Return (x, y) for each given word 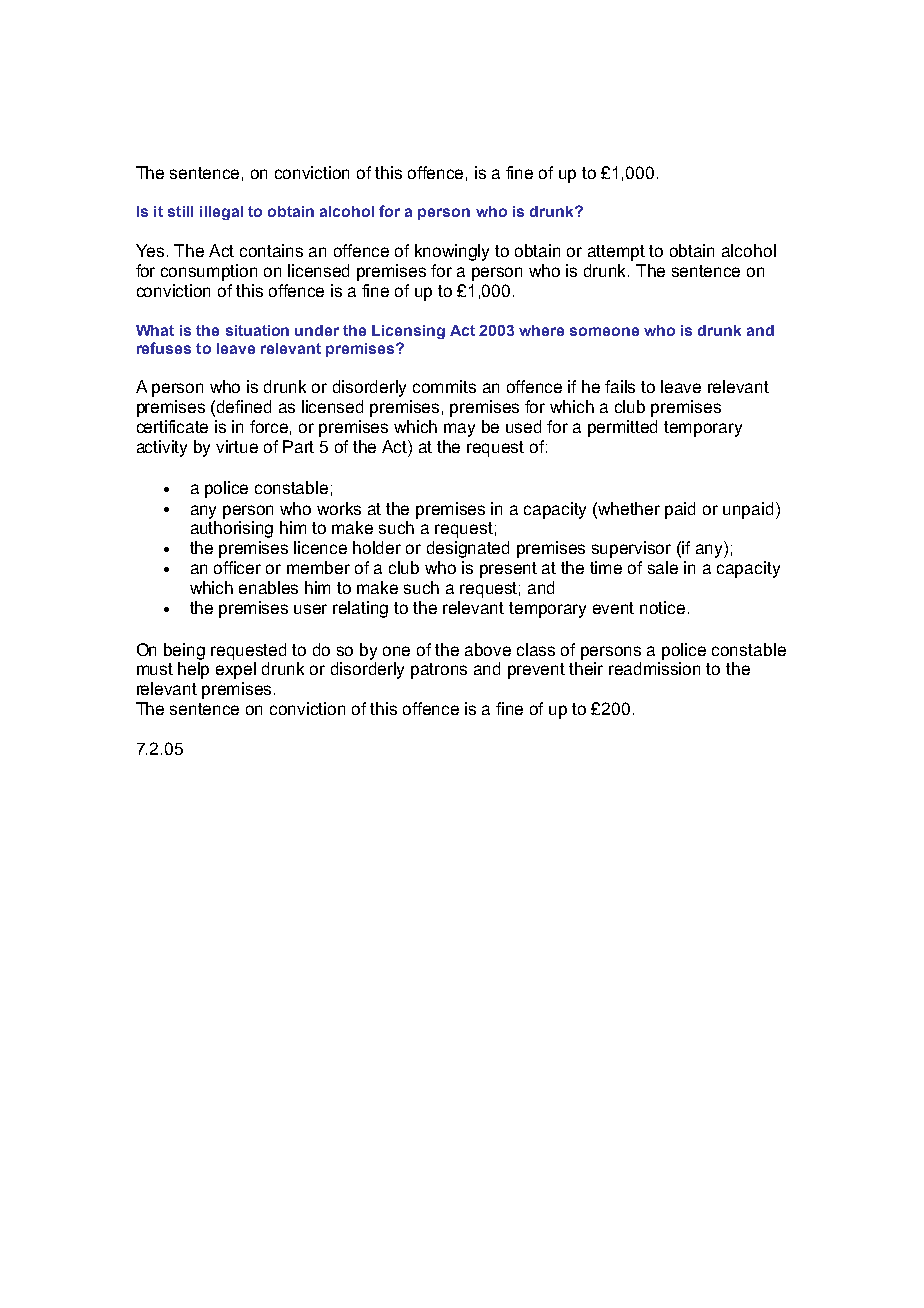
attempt (616, 253)
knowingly (452, 252)
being (184, 651)
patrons (439, 671)
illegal (221, 213)
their (586, 668)
